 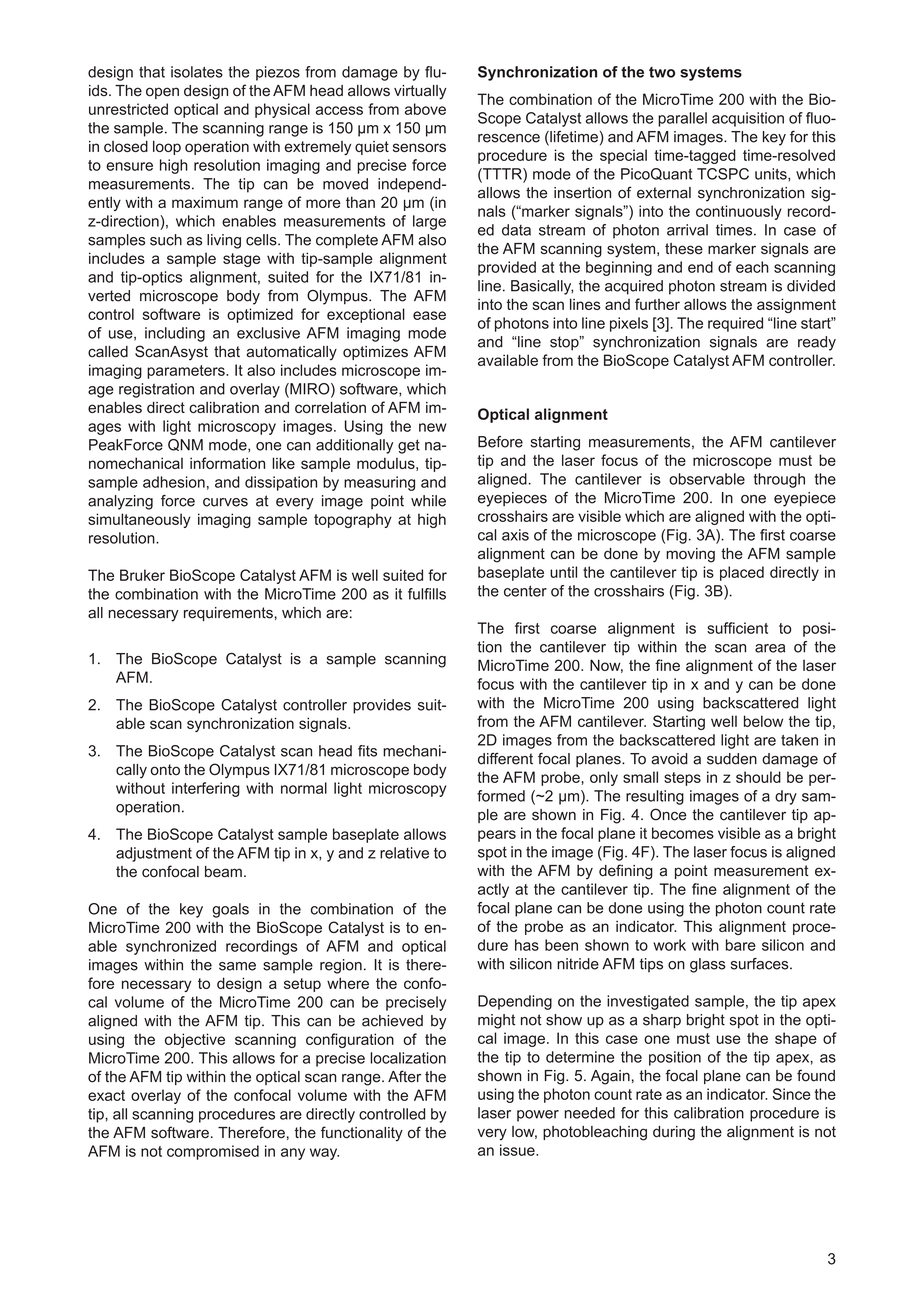 I want to click on requirements, so click(x=228, y=614).
